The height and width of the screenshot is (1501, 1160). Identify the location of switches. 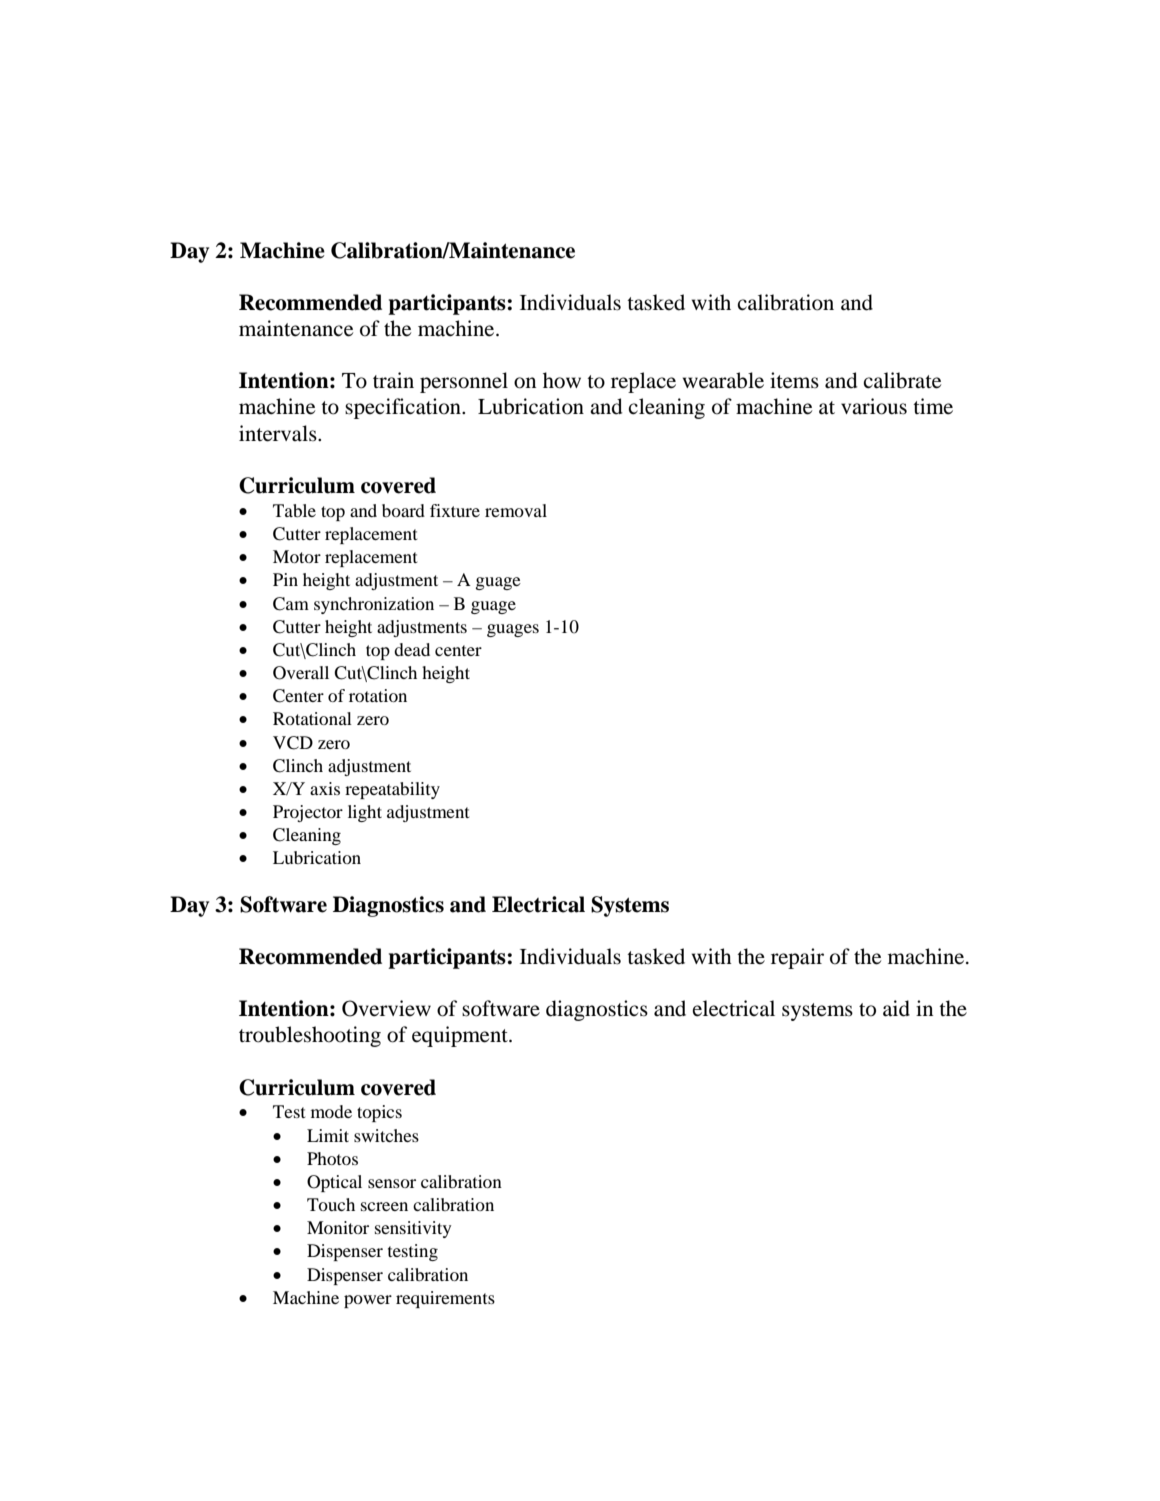
(386, 1135).
